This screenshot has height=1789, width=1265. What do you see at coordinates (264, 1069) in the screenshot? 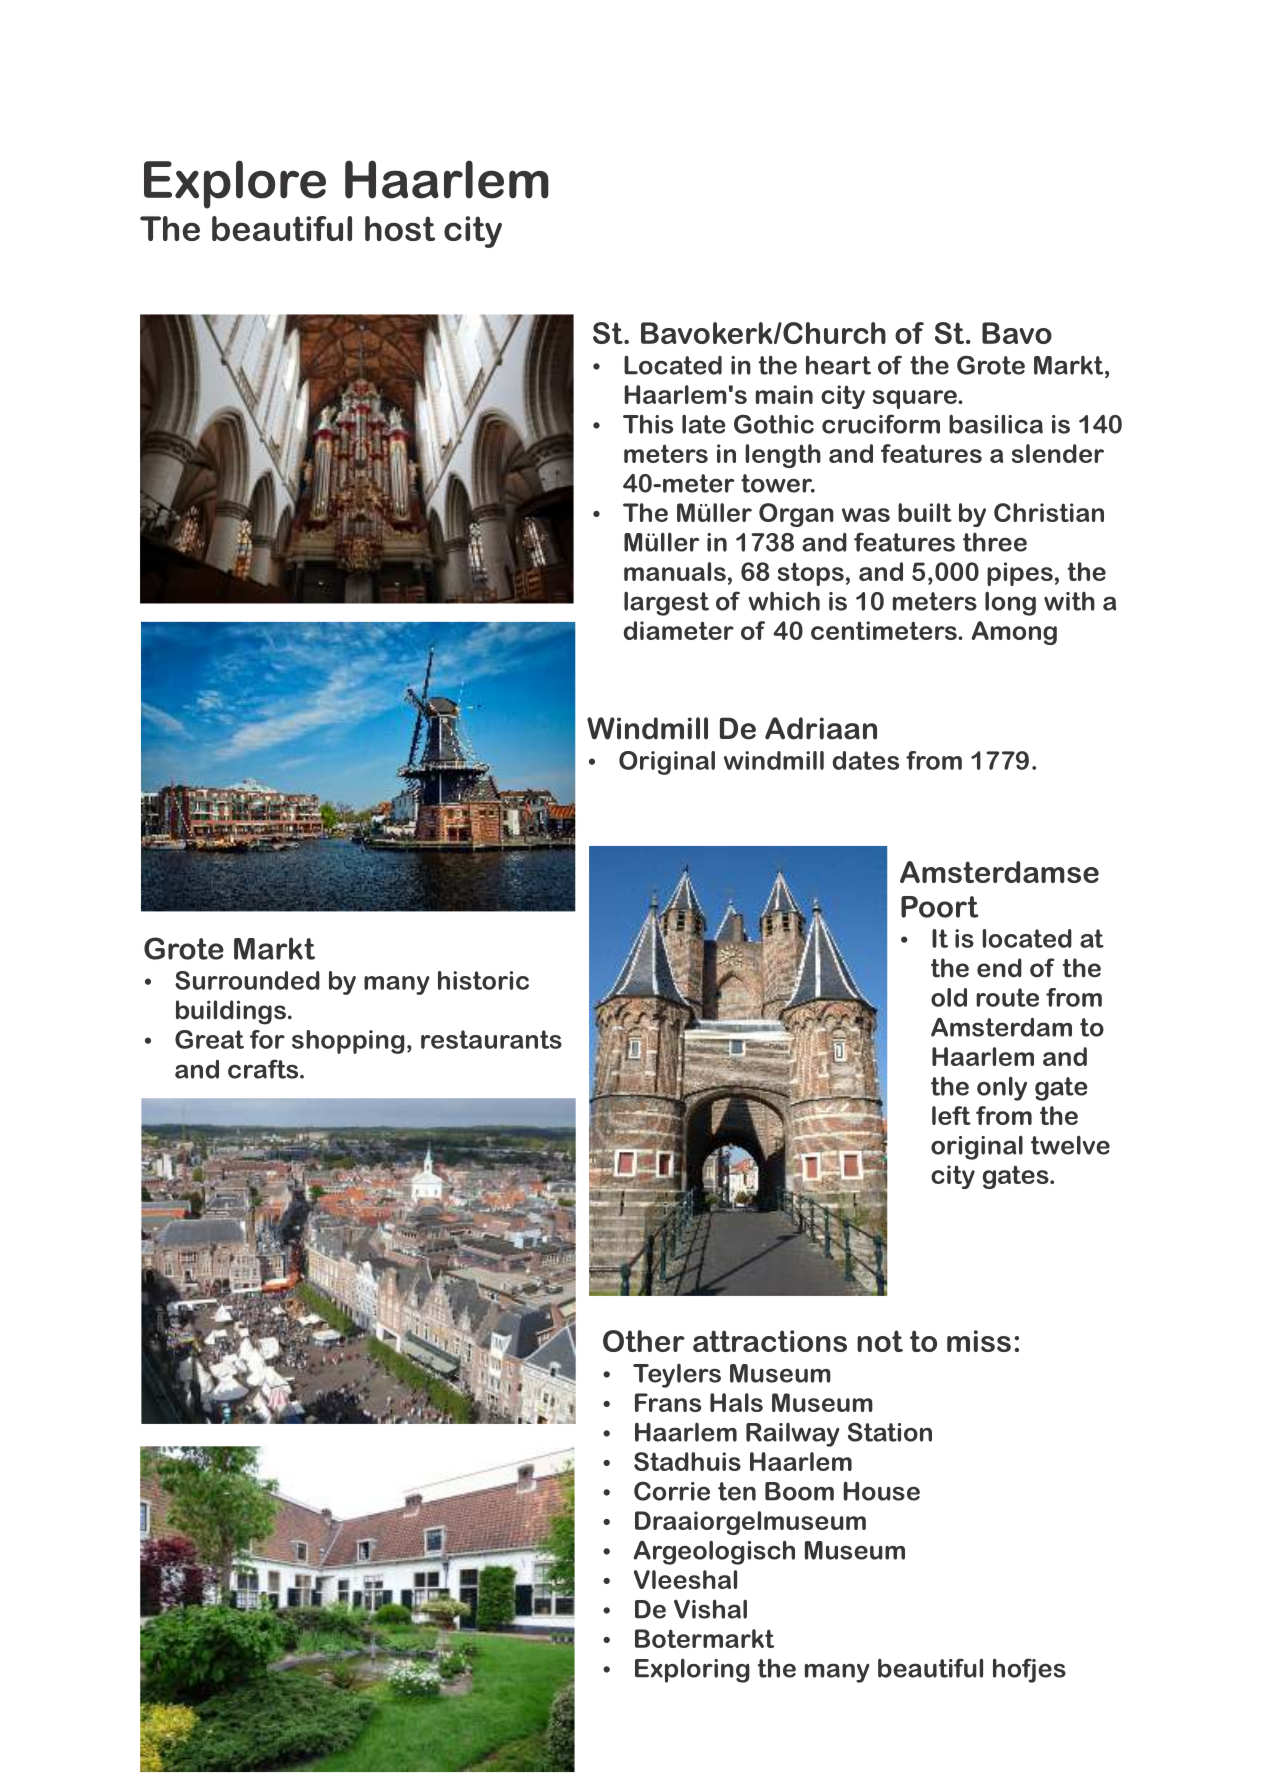
I see `crafts` at bounding box center [264, 1069].
